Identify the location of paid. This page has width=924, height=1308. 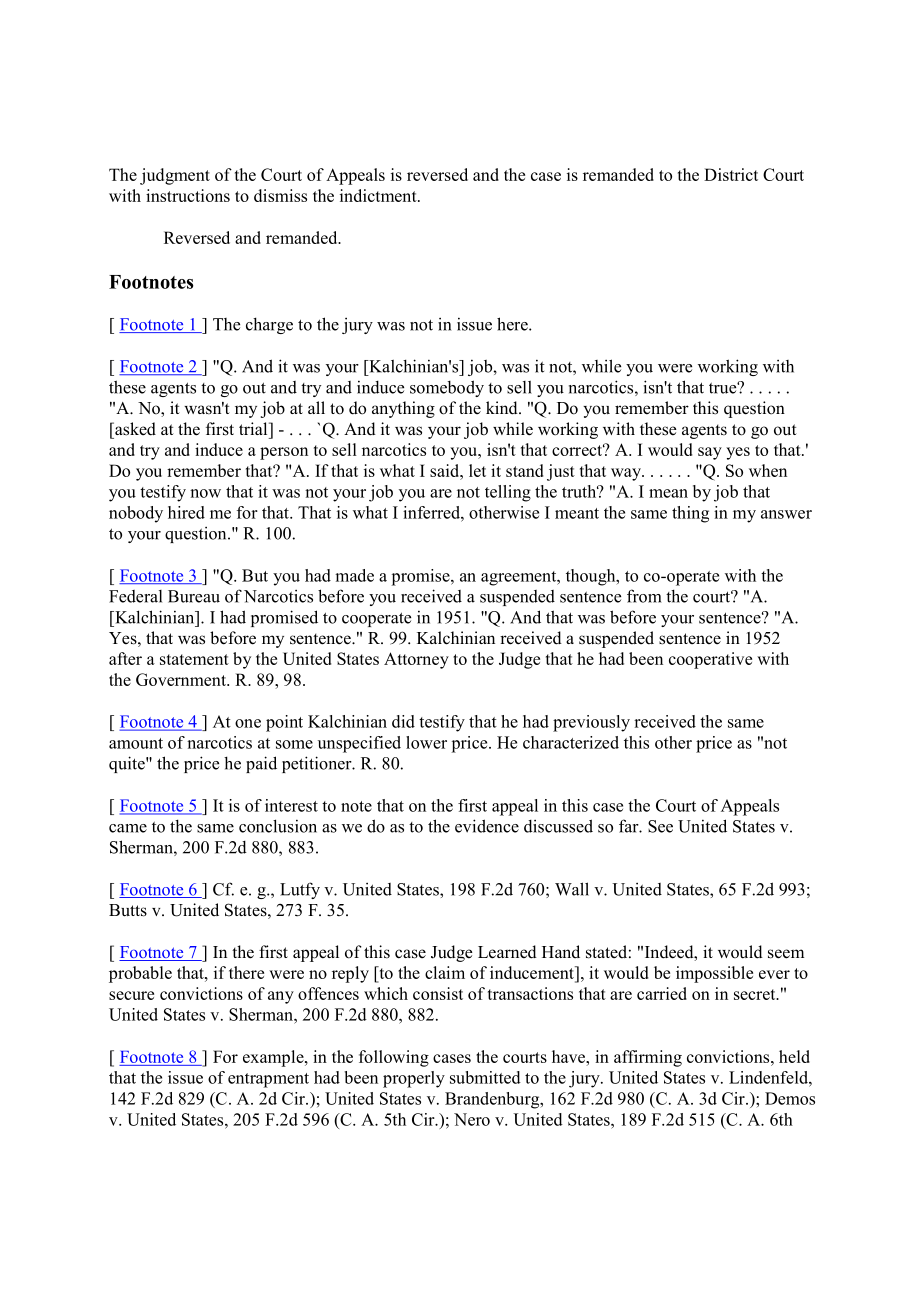
(261, 764).
